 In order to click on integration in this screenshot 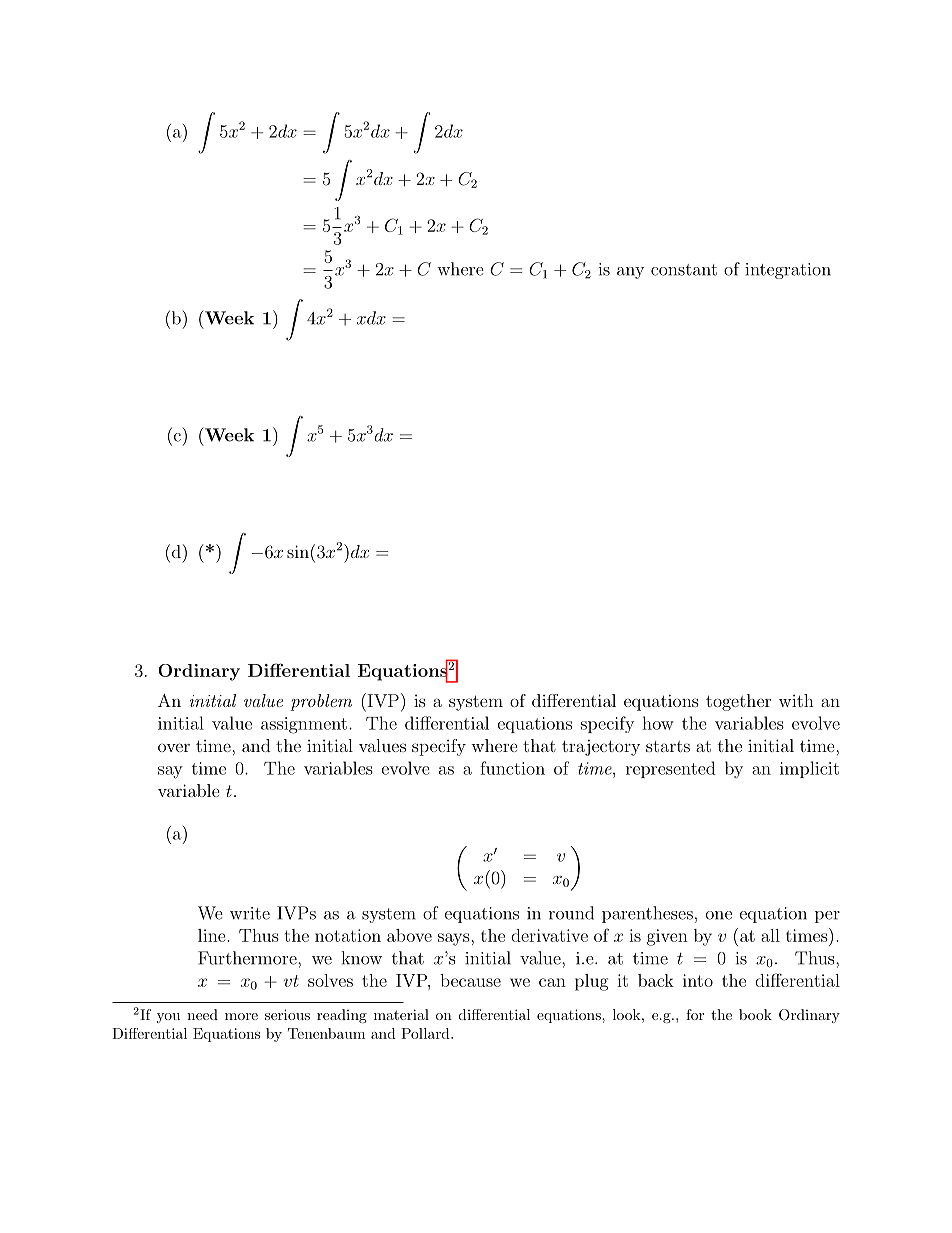, I will do `click(788, 271)`.
